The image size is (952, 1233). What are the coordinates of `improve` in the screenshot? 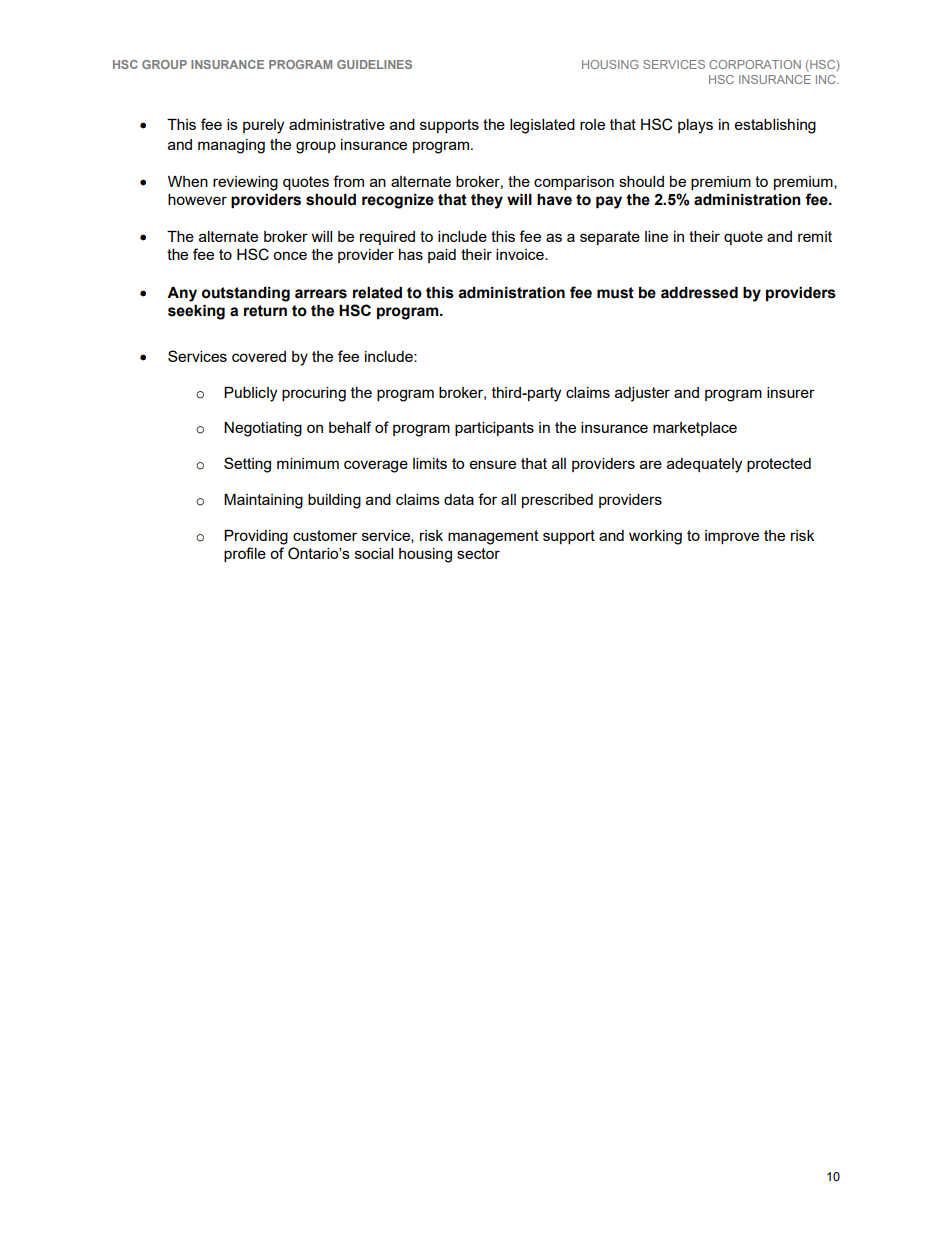 It's located at (732, 537).
